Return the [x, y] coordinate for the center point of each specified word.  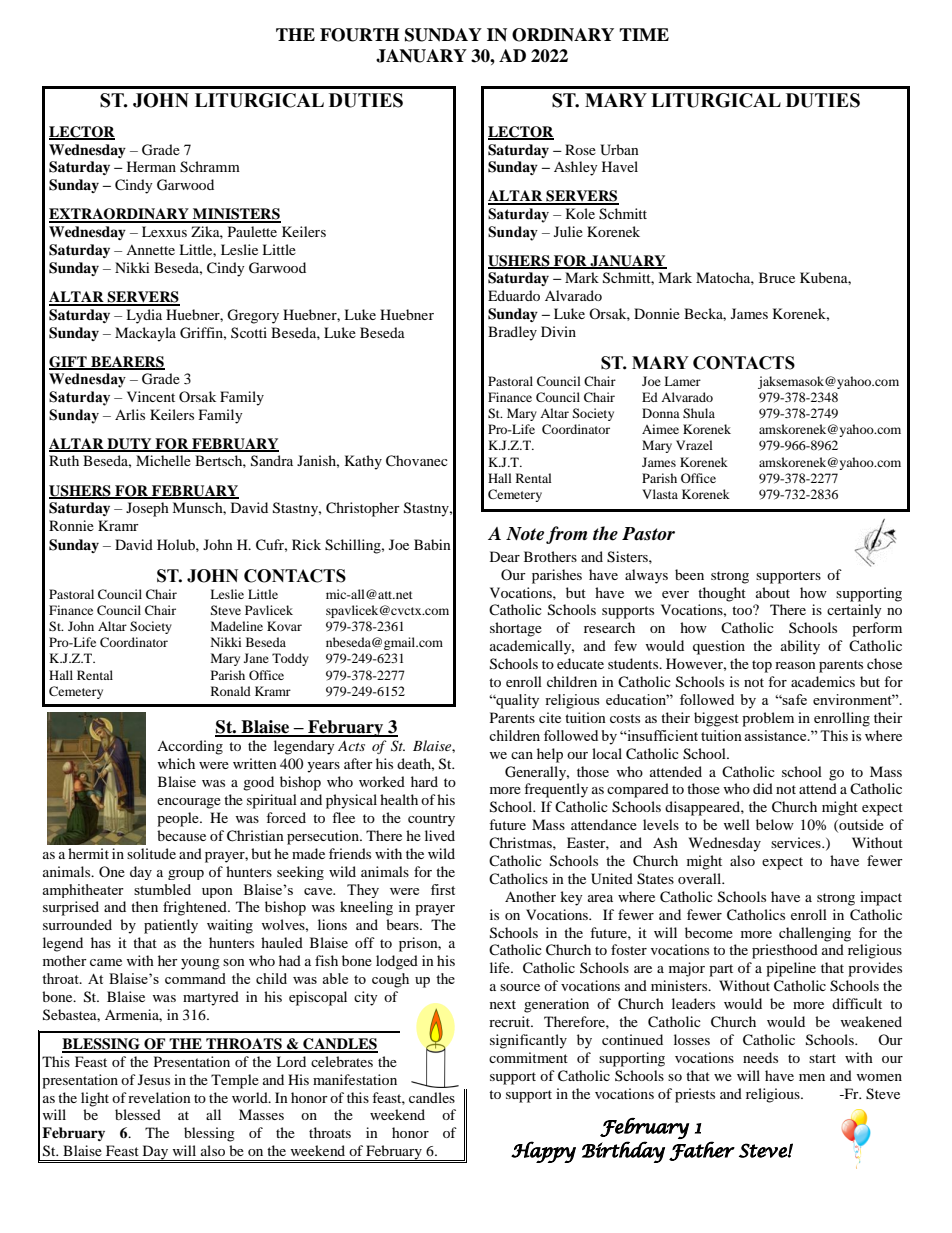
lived [440, 835]
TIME [644, 34]
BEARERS [127, 362]
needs [760, 1057]
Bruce [777, 277]
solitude [151, 853]
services [797, 842]
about [773, 592]
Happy [543, 1152]
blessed [138, 1114]
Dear [505, 556]
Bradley [512, 333]
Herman [151, 166]
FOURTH [359, 35]
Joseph [147, 509]
